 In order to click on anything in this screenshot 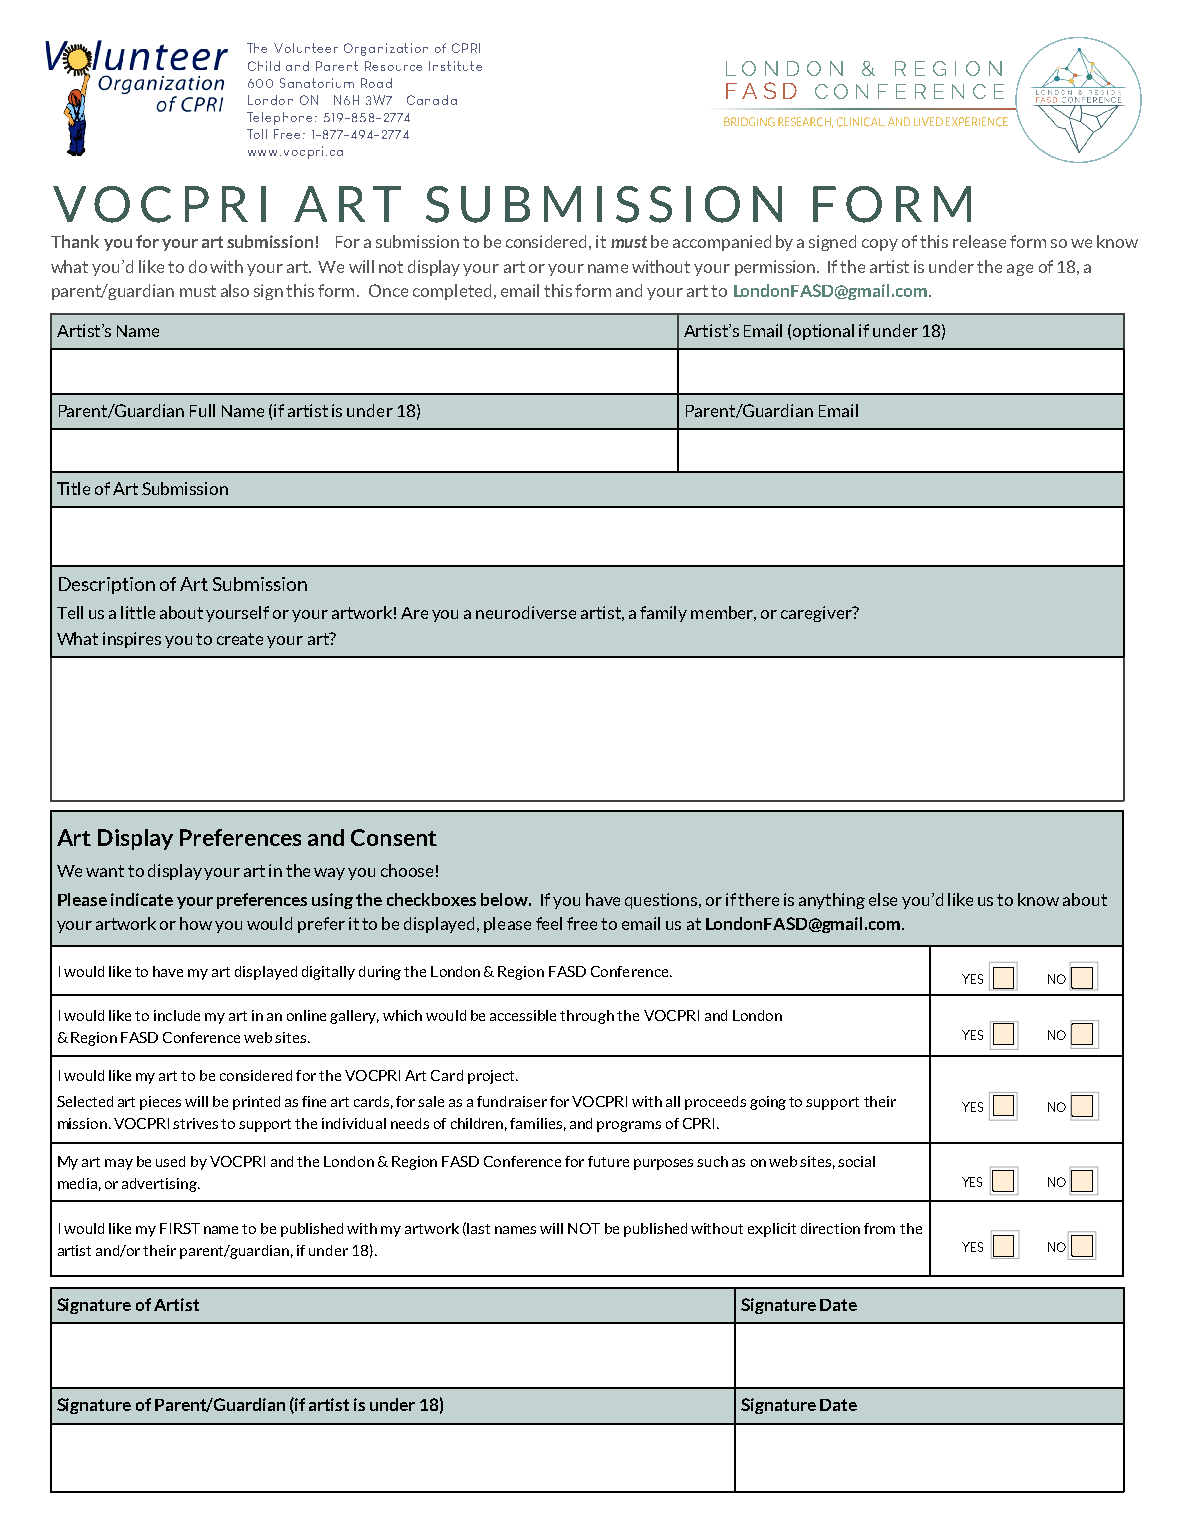, I will do `click(832, 901)`.
